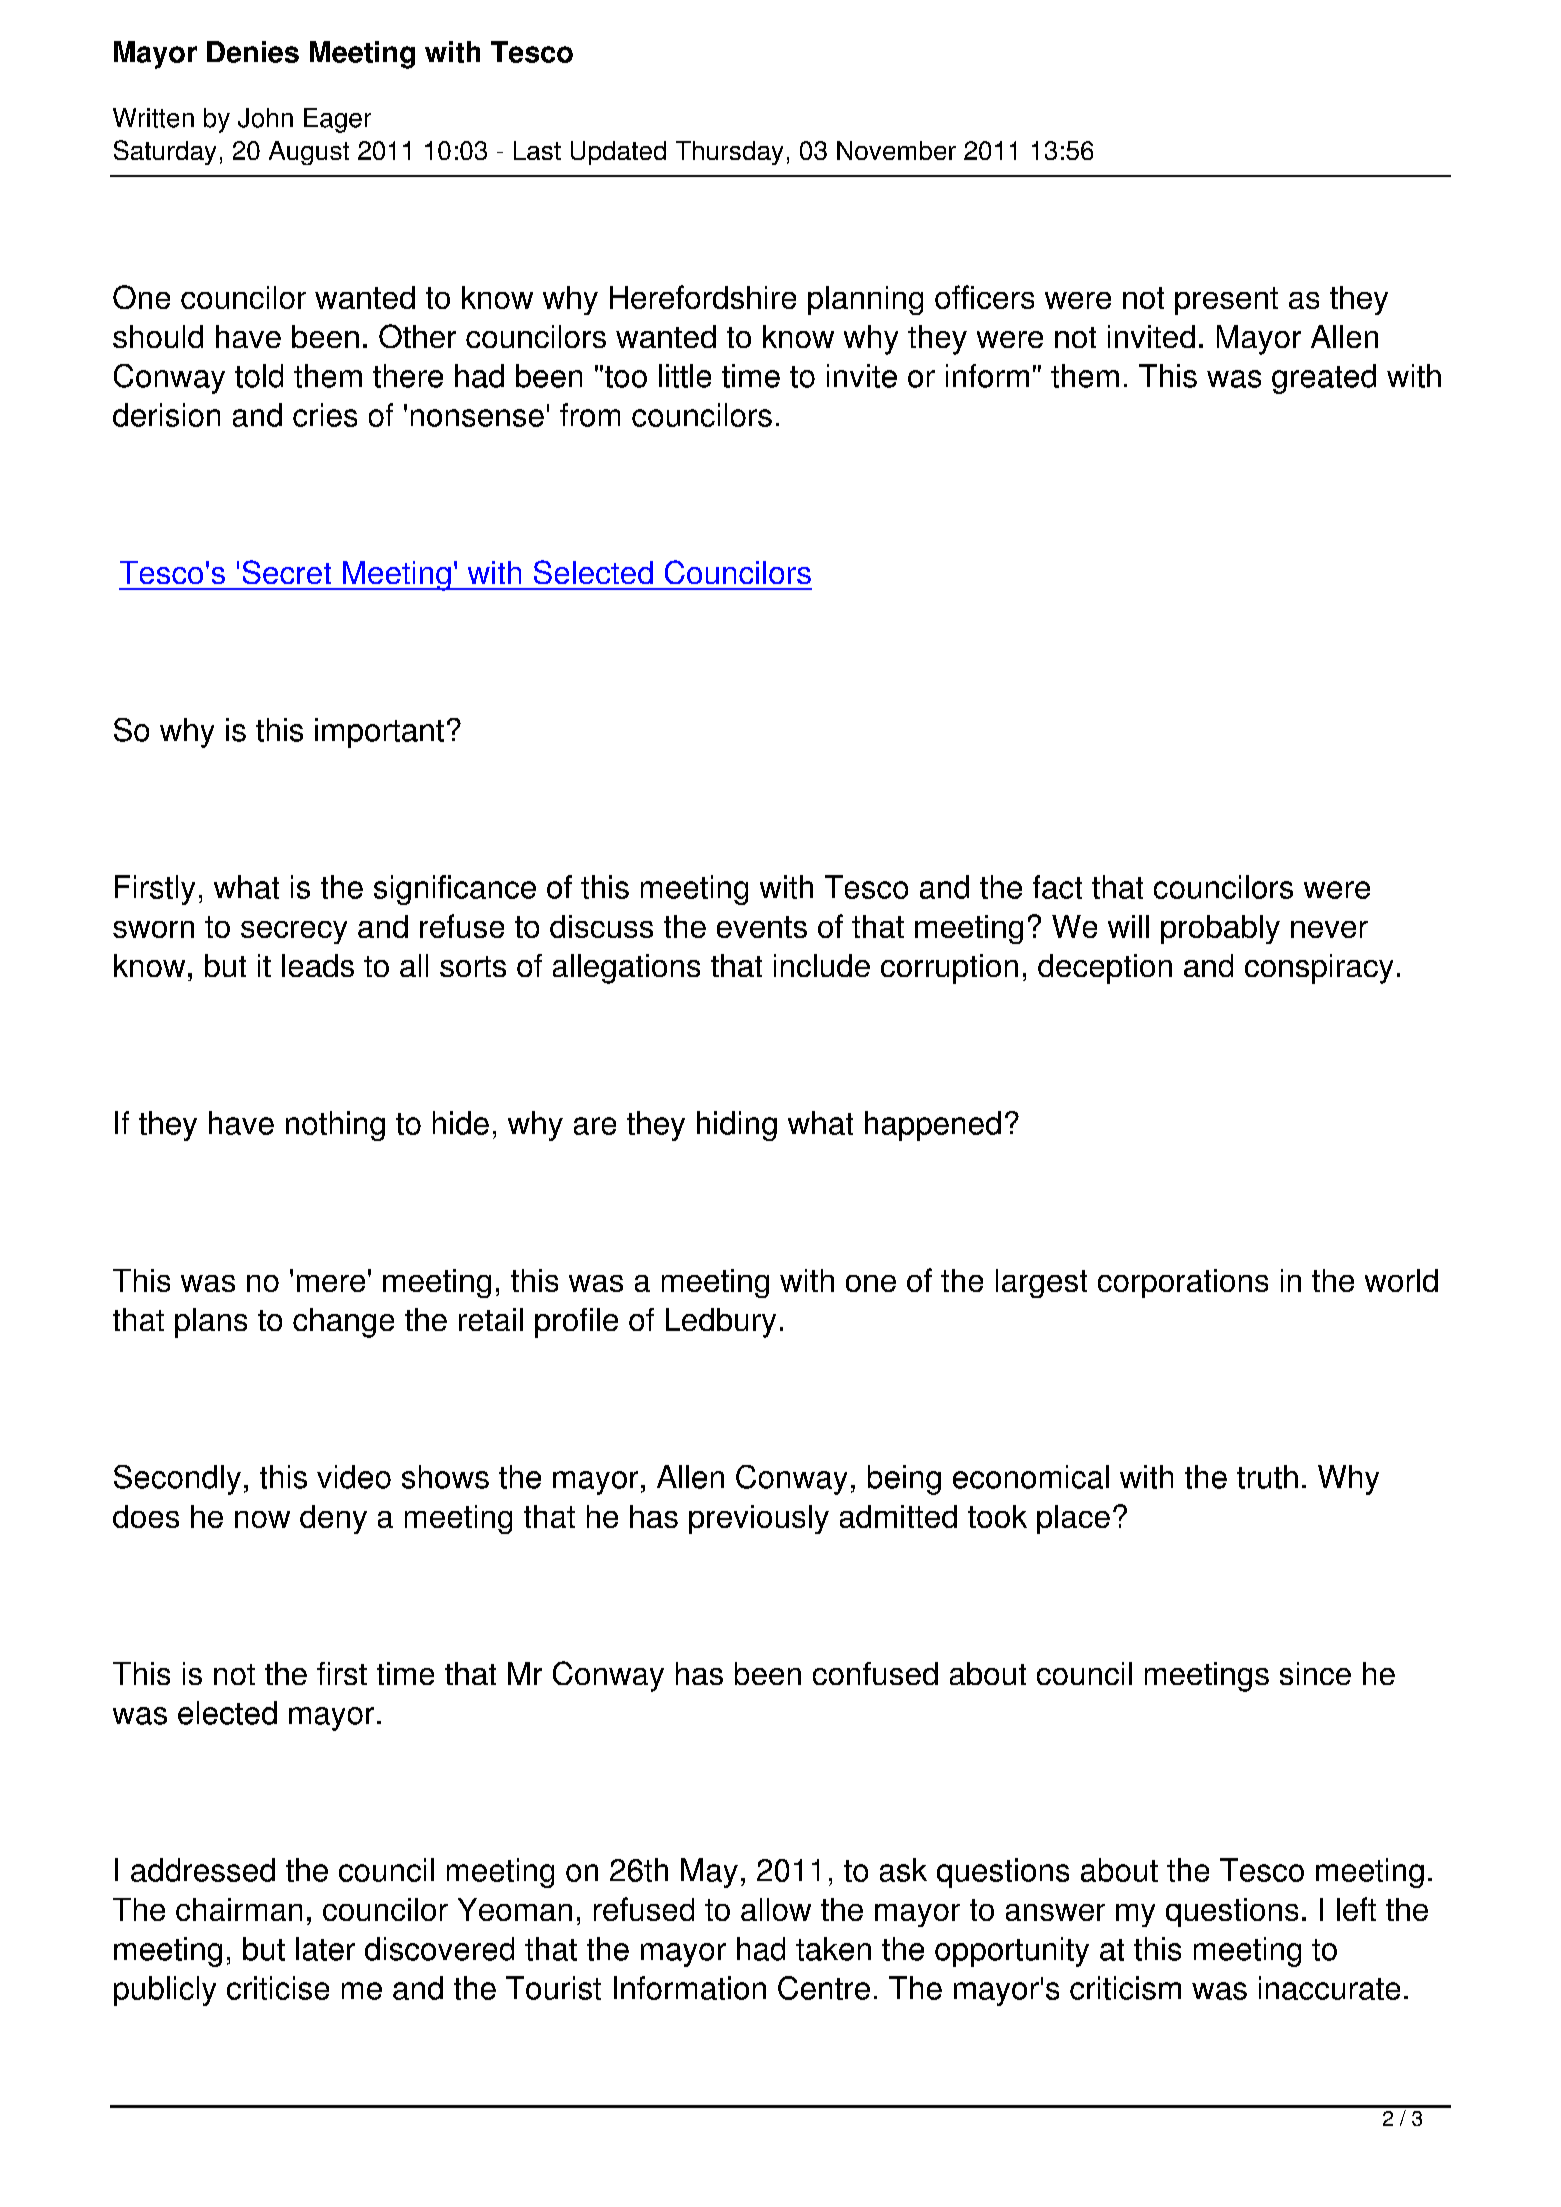 This document has height=2207, width=1561. Describe the element at coordinates (822, 965) in the document. I see `include` at that location.
